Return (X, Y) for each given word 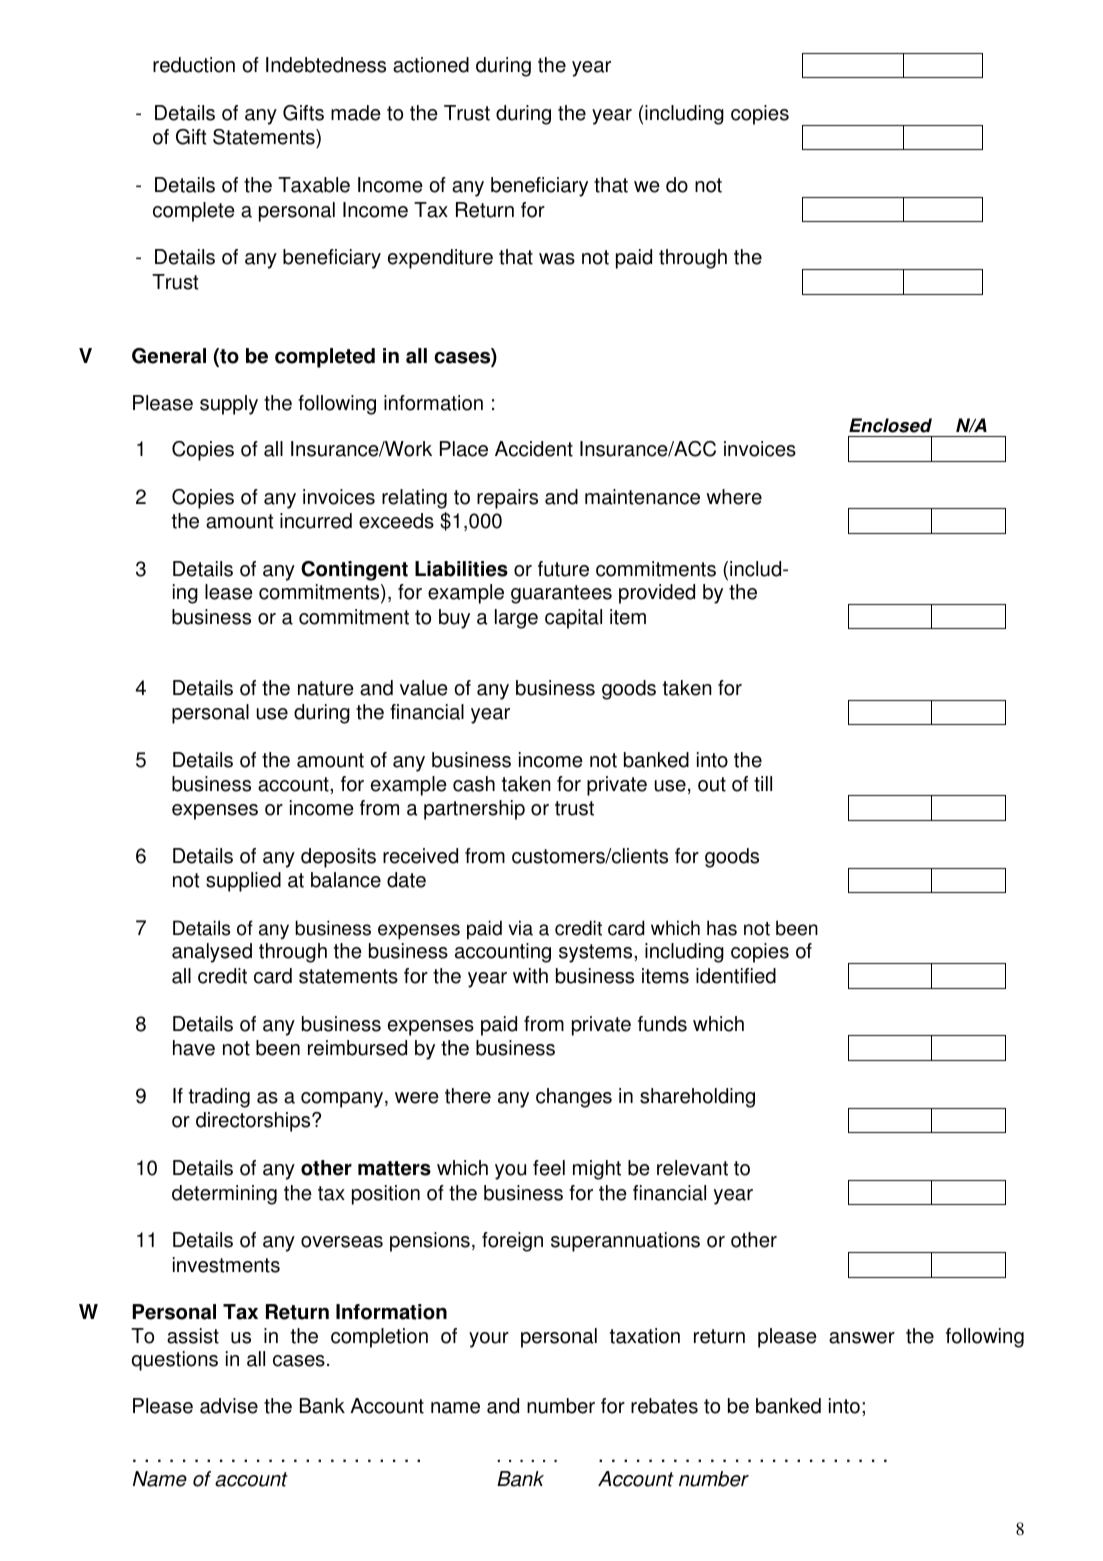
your (489, 1340)
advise (229, 1406)
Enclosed (890, 425)
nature (326, 688)
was (557, 259)
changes (574, 1098)
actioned (431, 65)
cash (474, 784)
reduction (194, 65)
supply (229, 405)
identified (736, 976)
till (763, 784)
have (194, 1048)
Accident (534, 449)
